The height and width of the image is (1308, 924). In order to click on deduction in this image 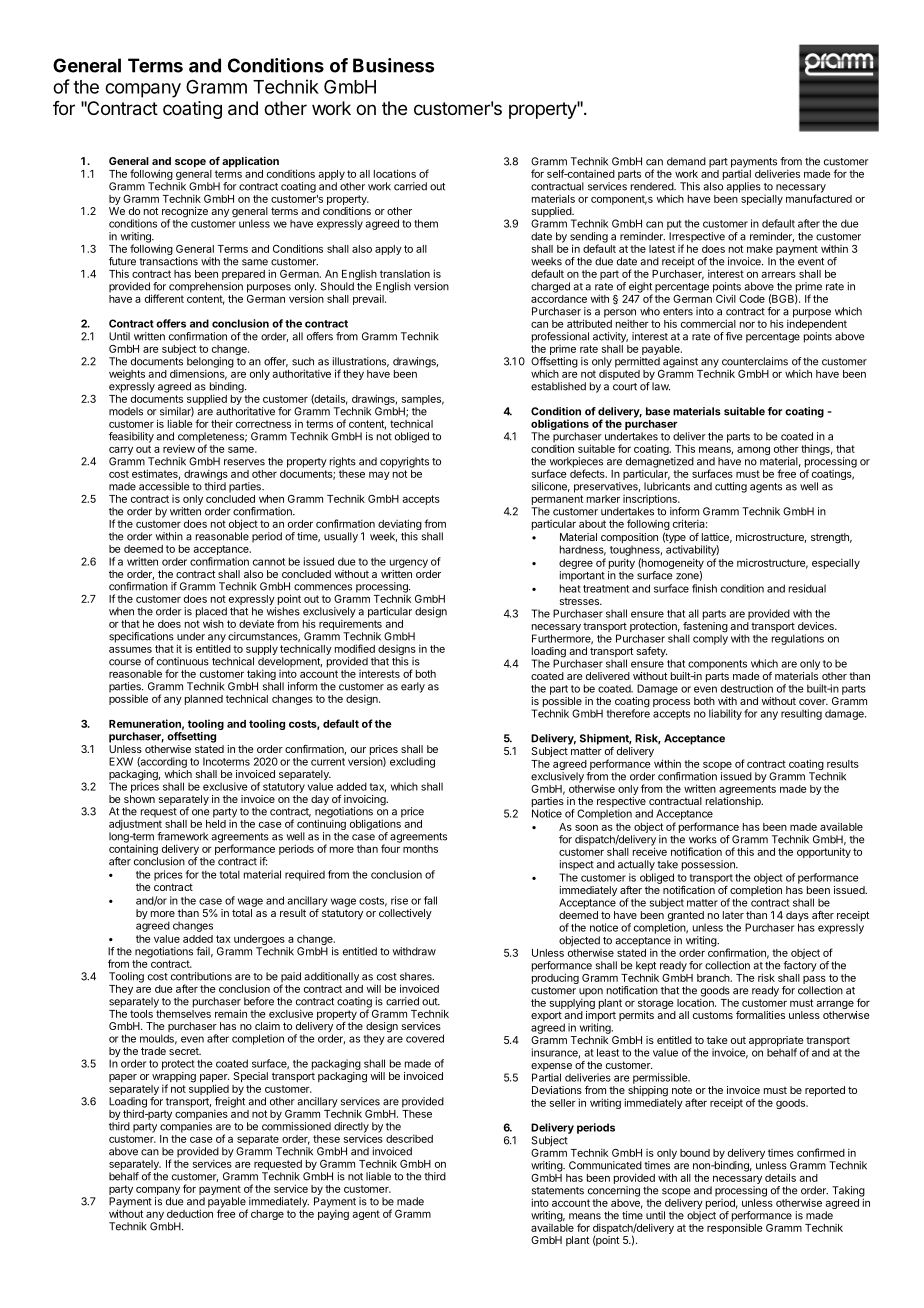, I will do `click(190, 1212)`.
